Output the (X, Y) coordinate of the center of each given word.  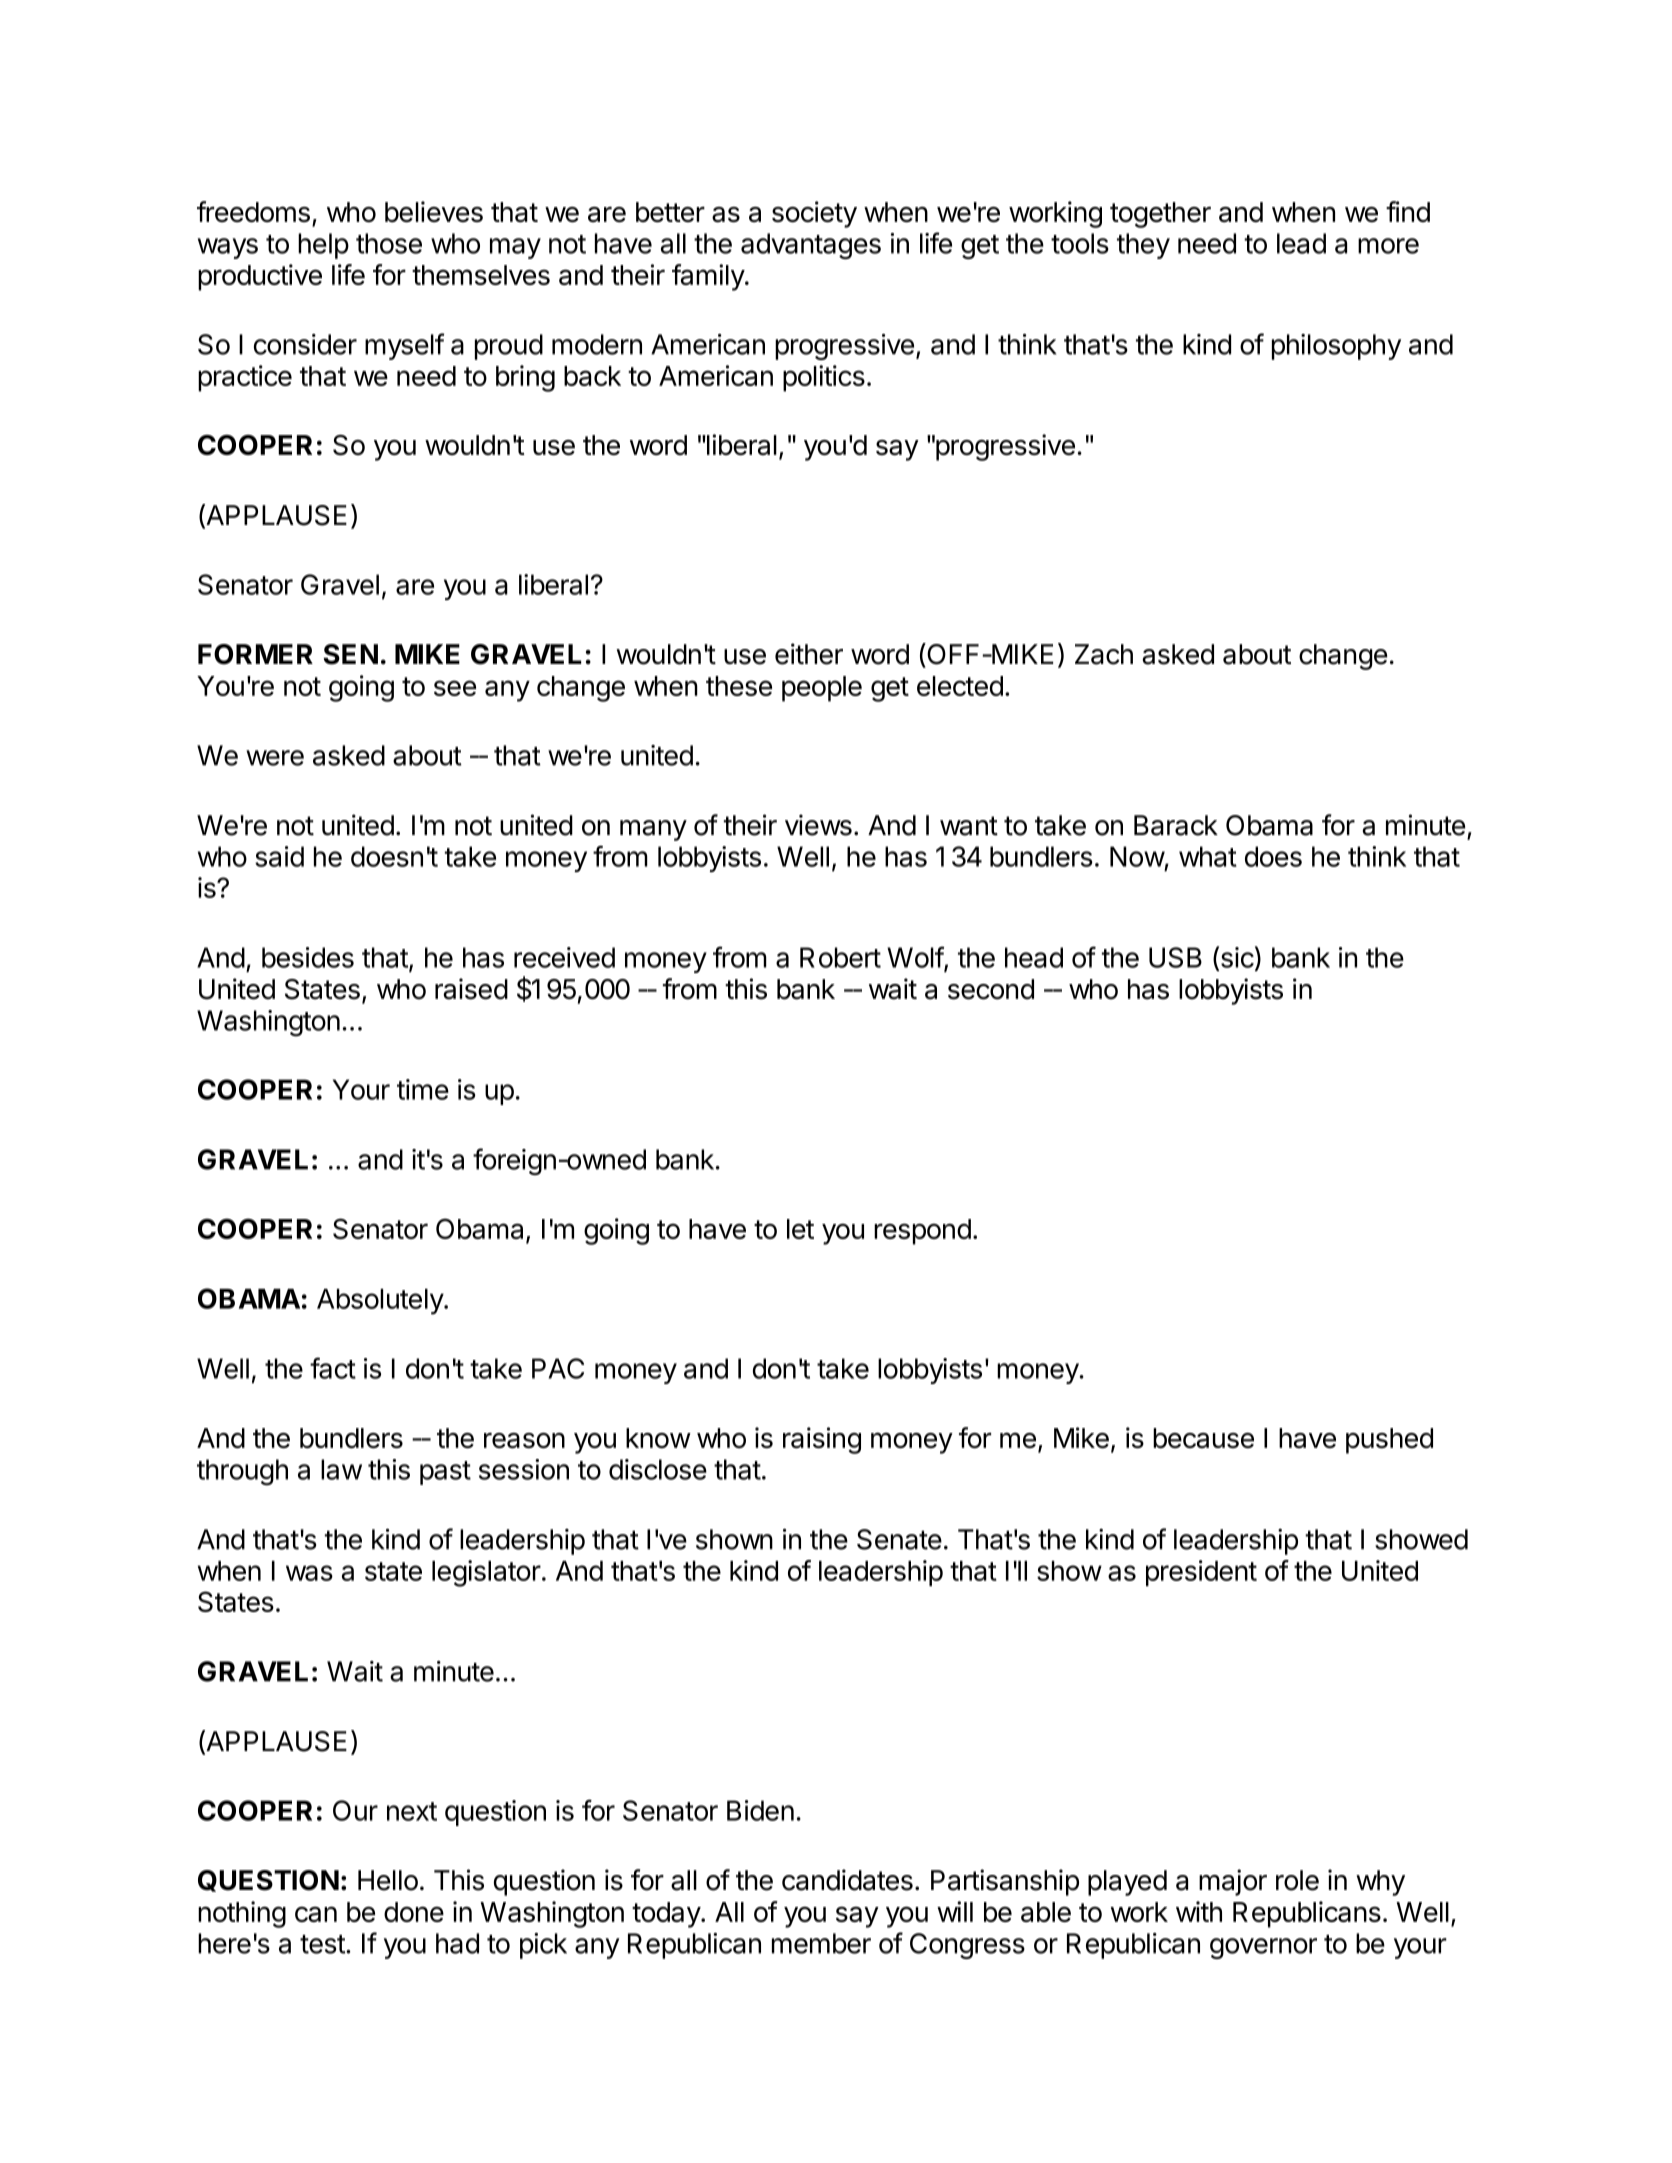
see (455, 688)
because (1203, 1438)
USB (1175, 957)
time (423, 1089)
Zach (1104, 654)
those (389, 243)
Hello (388, 1880)
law (341, 1469)
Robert (840, 957)
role (1297, 1880)
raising (822, 1440)
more (1388, 246)
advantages (811, 246)
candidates (847, 1880)
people (822, 689)
